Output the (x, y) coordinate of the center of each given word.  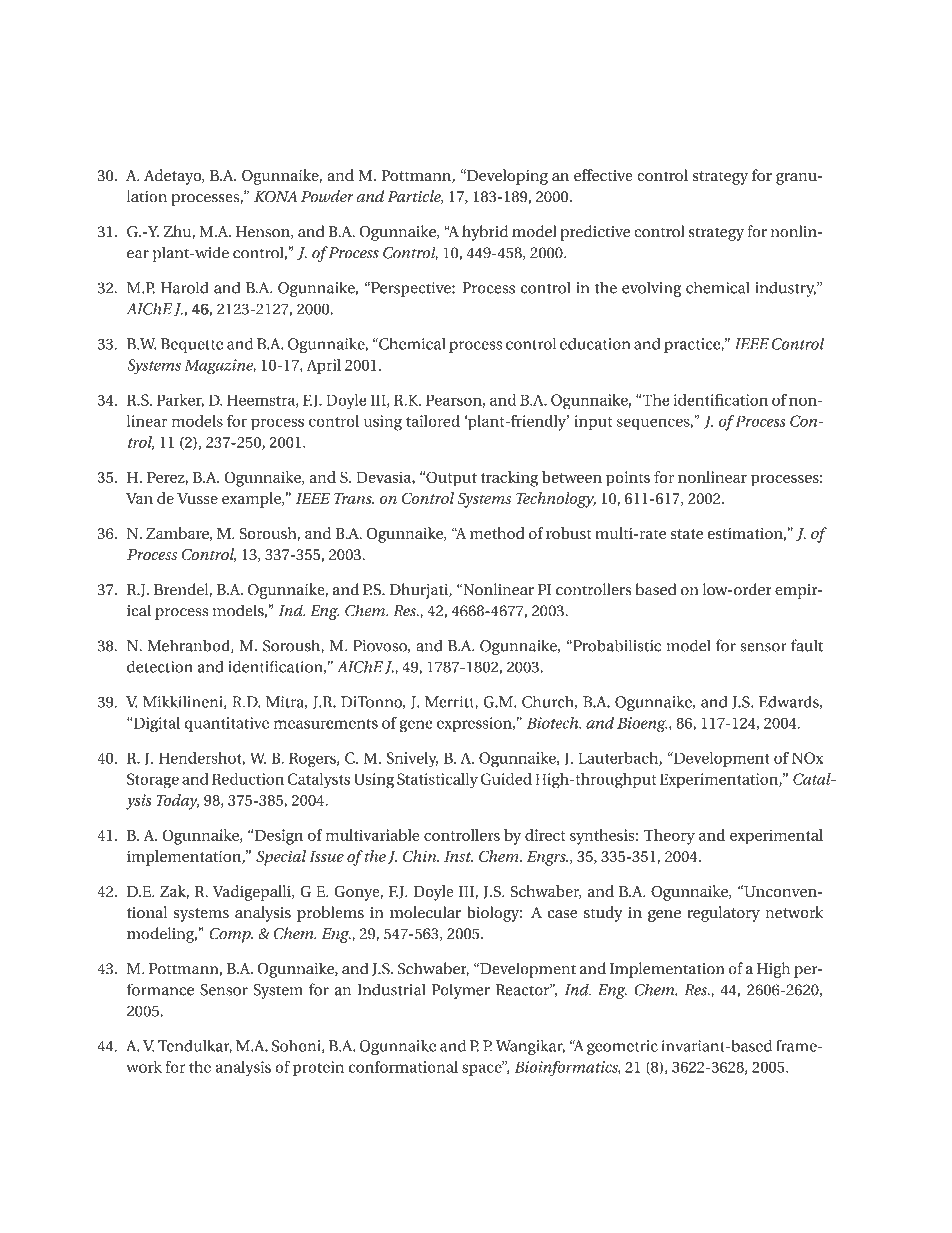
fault (807, 645)
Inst (458, 856)
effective (603, 175)
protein (318, 1068)
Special (281, 858)
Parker (180, 400)
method (497, 533)
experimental (776, 837)
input (593, 423)
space (483, 1069)
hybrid (485, 233)
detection (160, 667)
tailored (433, 421)
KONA (275, 197)
